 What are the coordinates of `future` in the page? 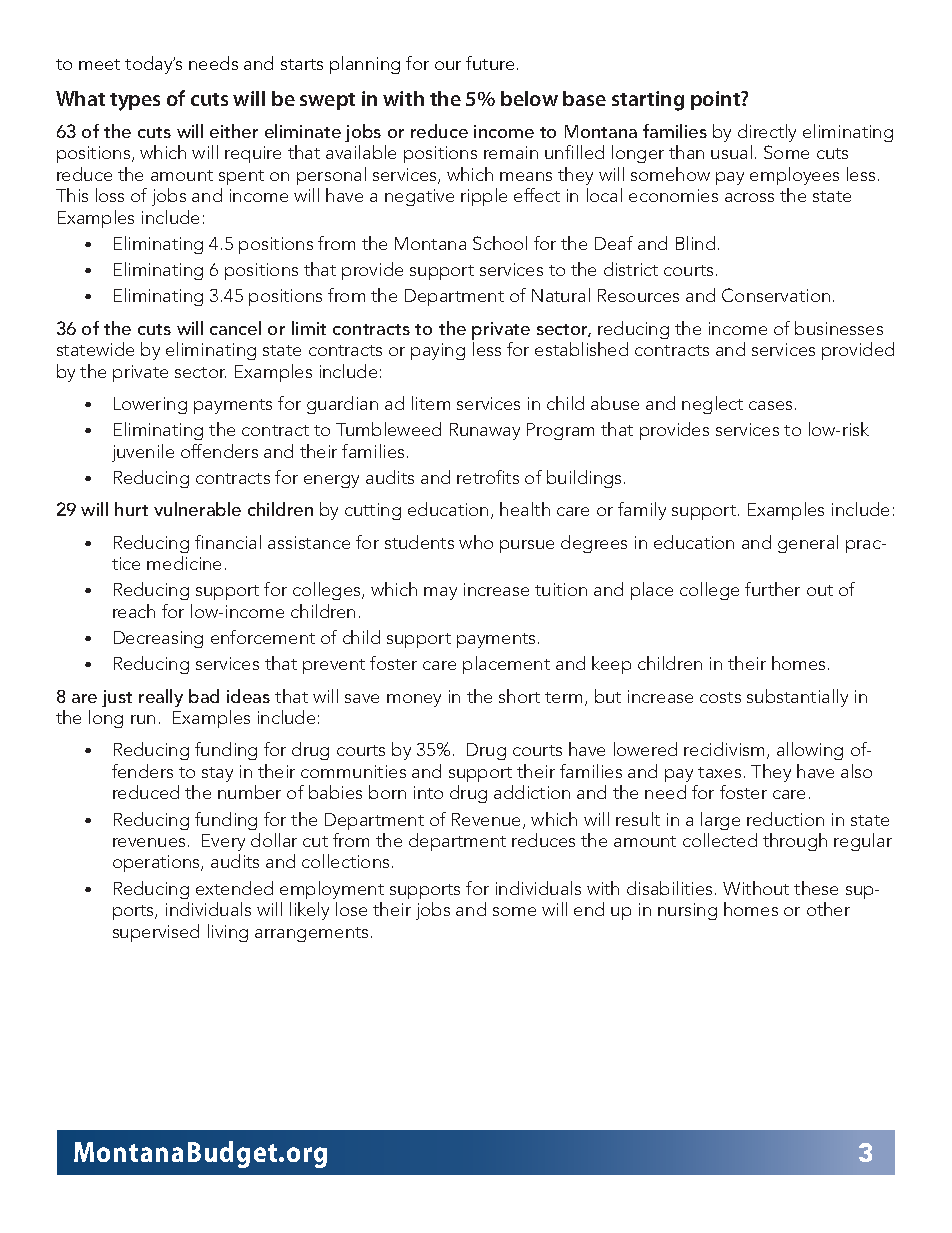 It's located at (490, 63).
